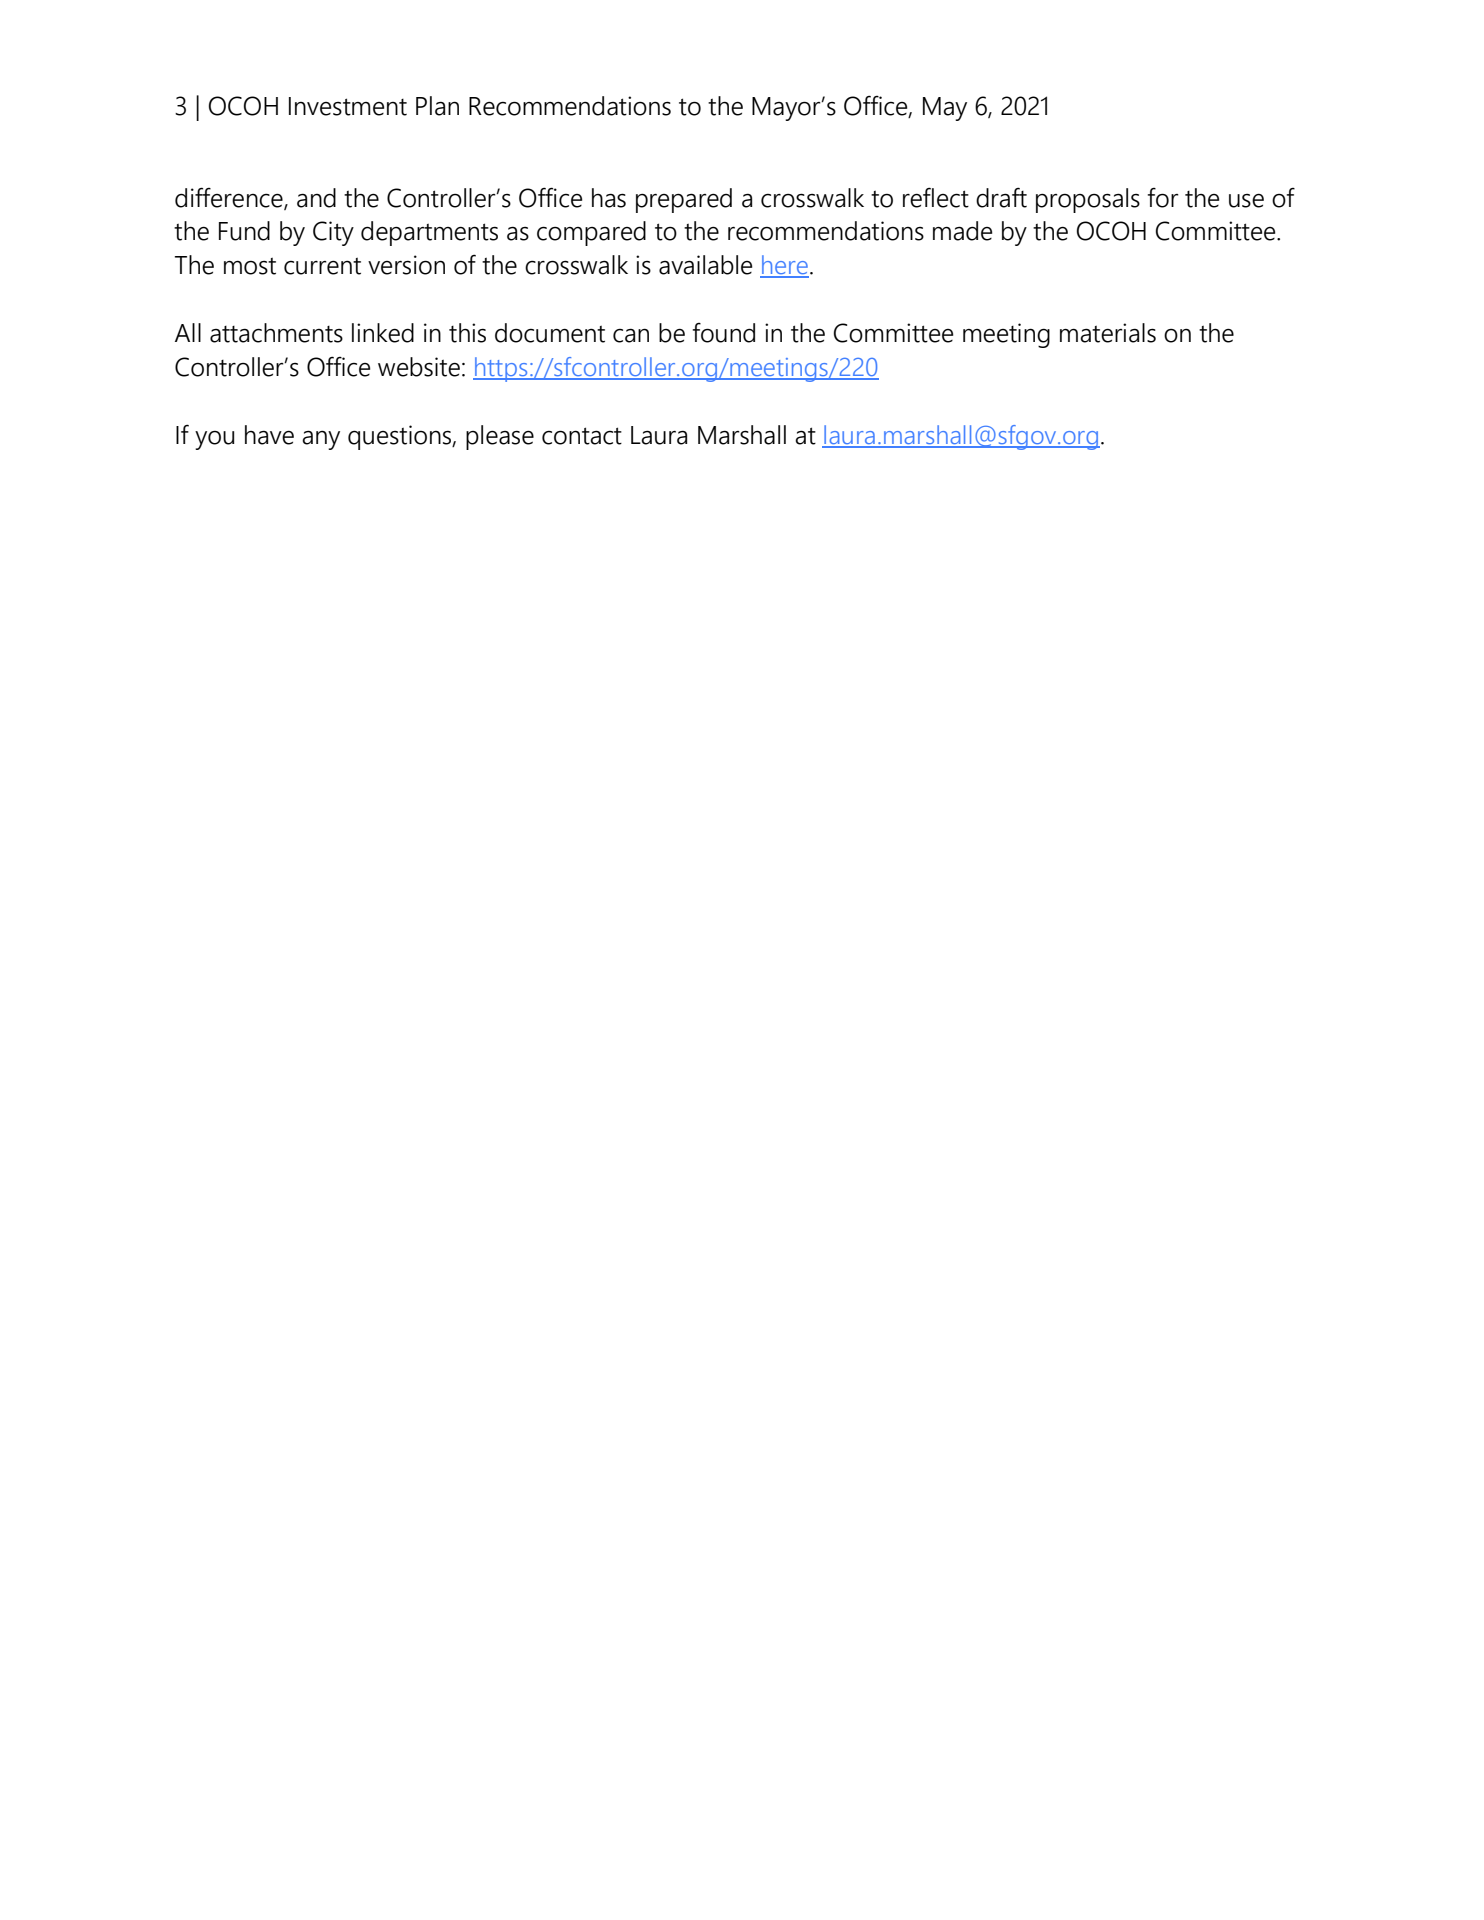 The image size is (1484, 1920). I want to click on linked, so click(383, 333).
